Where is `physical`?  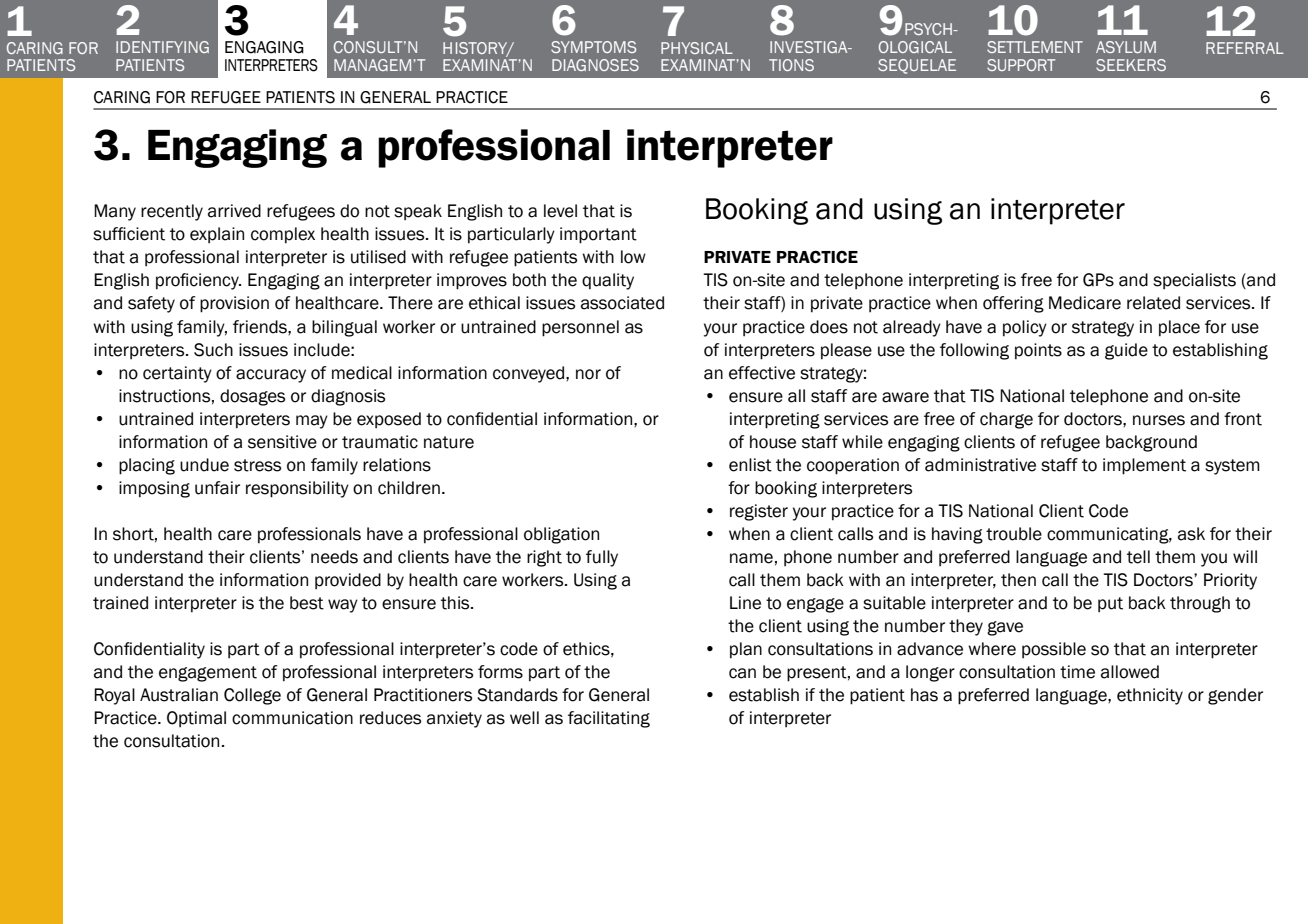 physical is located at coordinates (697, 48).
